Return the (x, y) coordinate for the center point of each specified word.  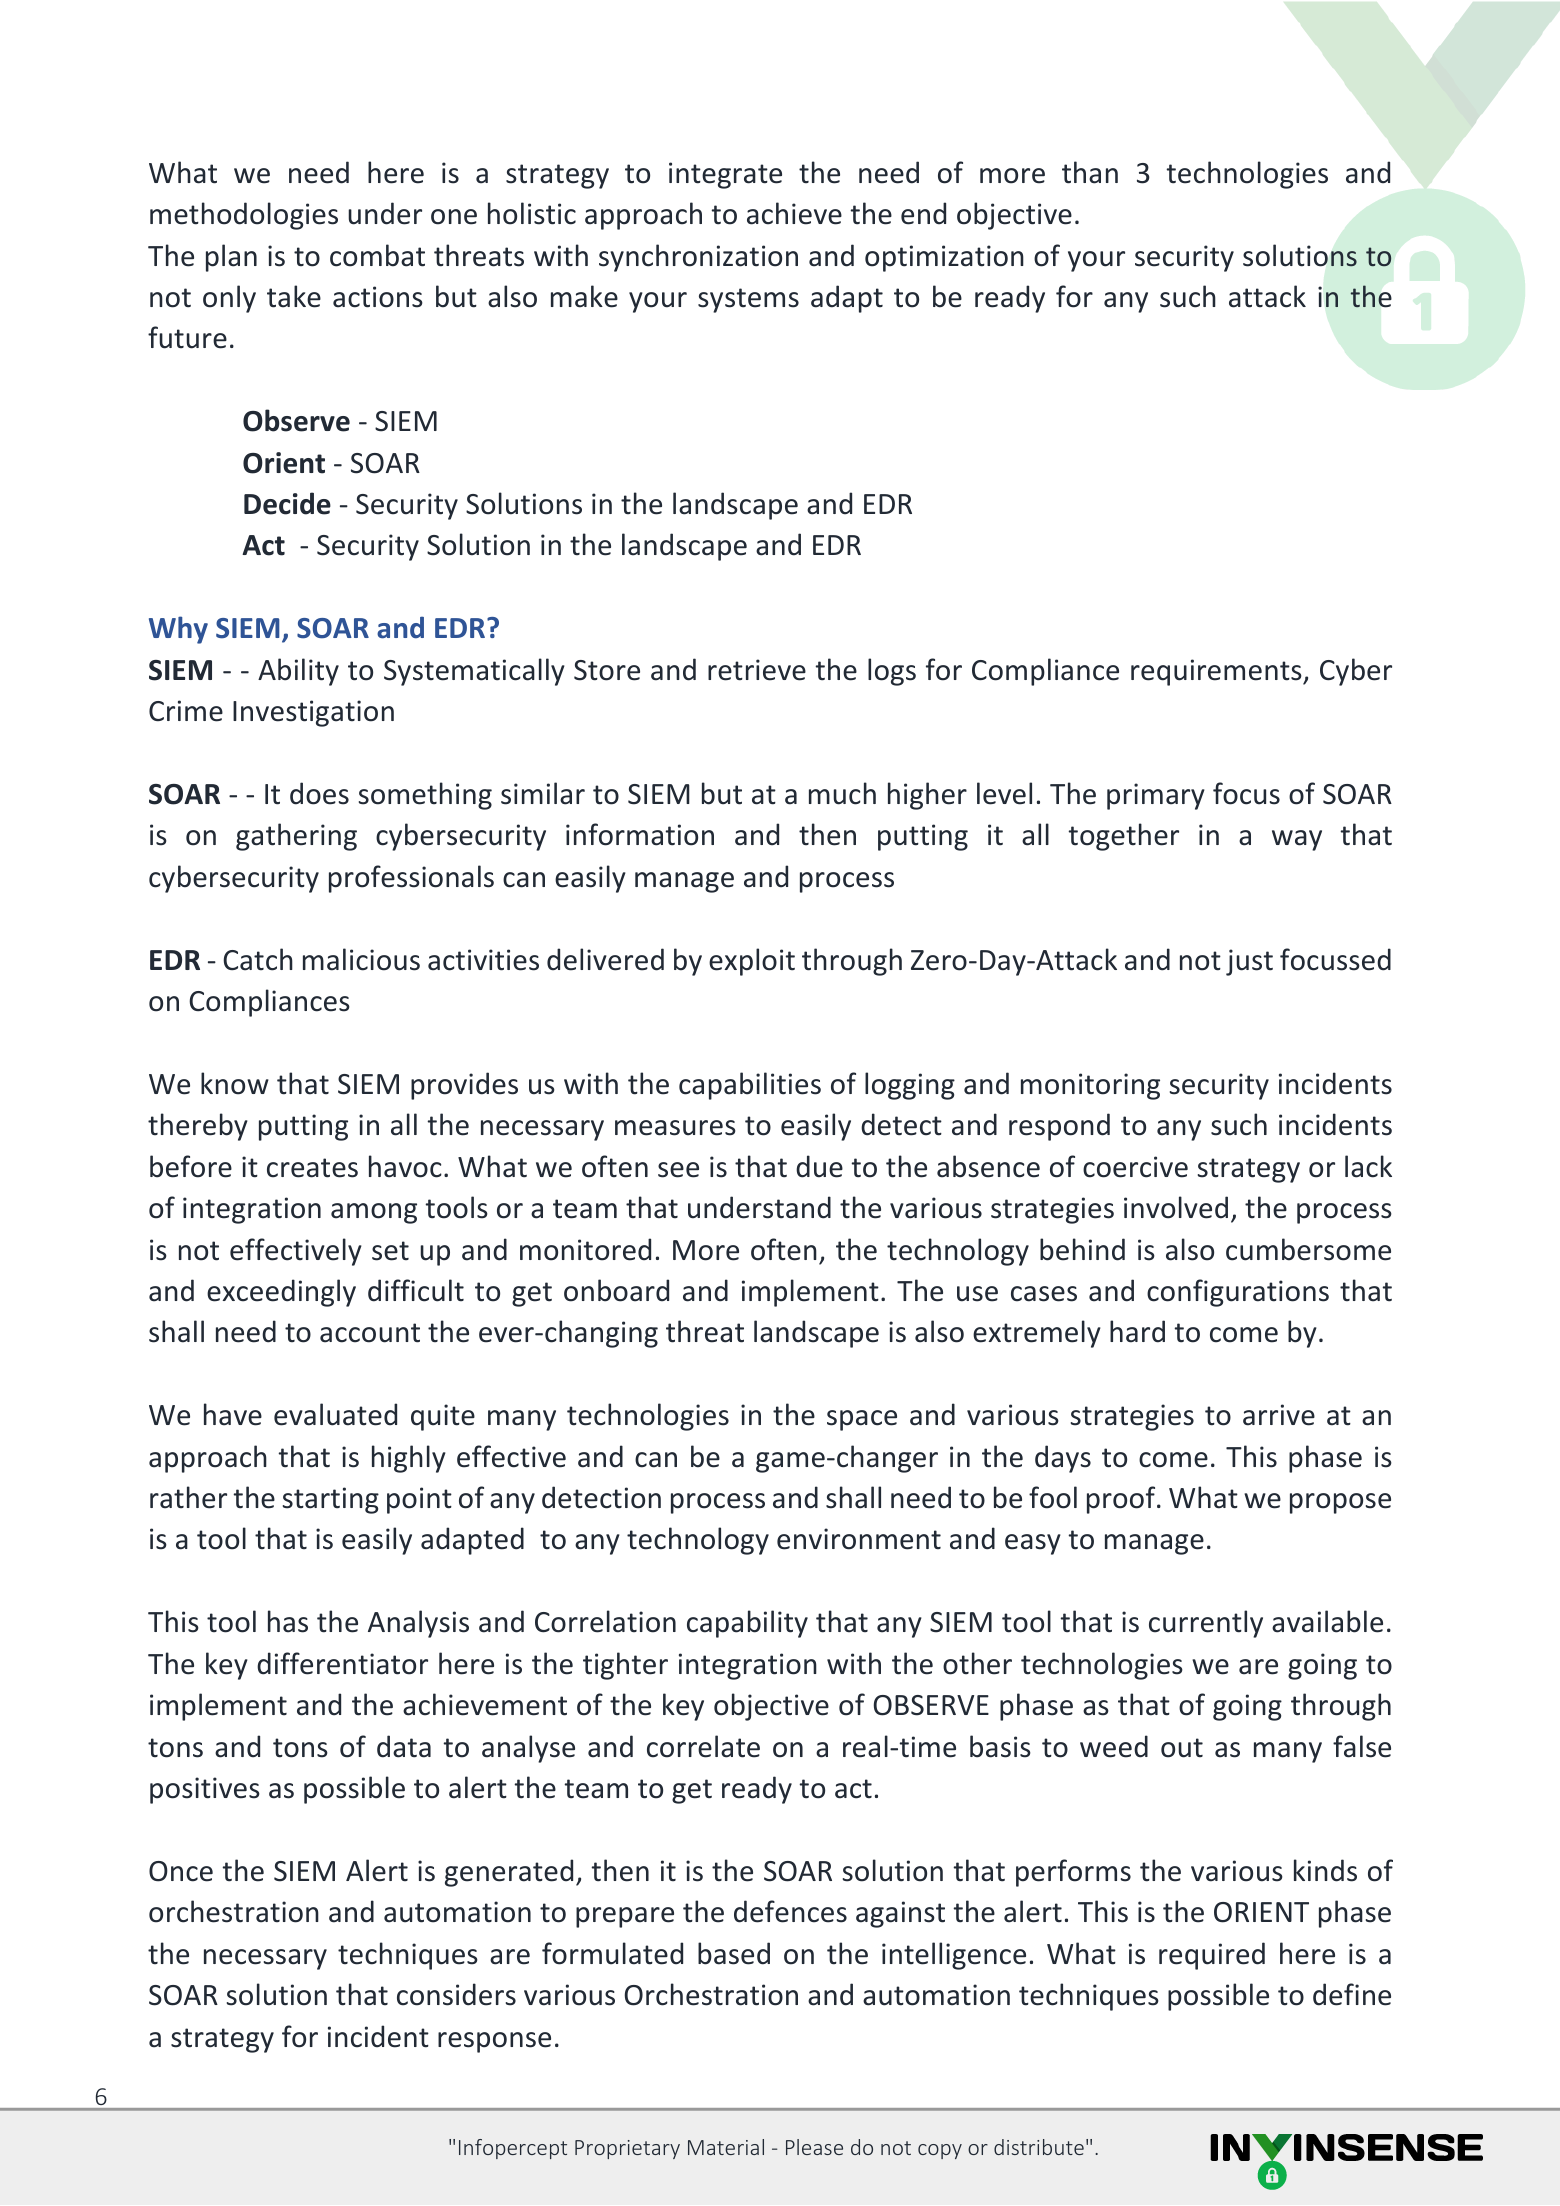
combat (377, 255)
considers (456, 1994)
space (862, 1420)
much (842, 793)
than (1090, 172)
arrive (1279, 1415)
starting (331, 1500)
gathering (296, 837)
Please (814, 2147)
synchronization (698, 258)
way (1297, 840)
